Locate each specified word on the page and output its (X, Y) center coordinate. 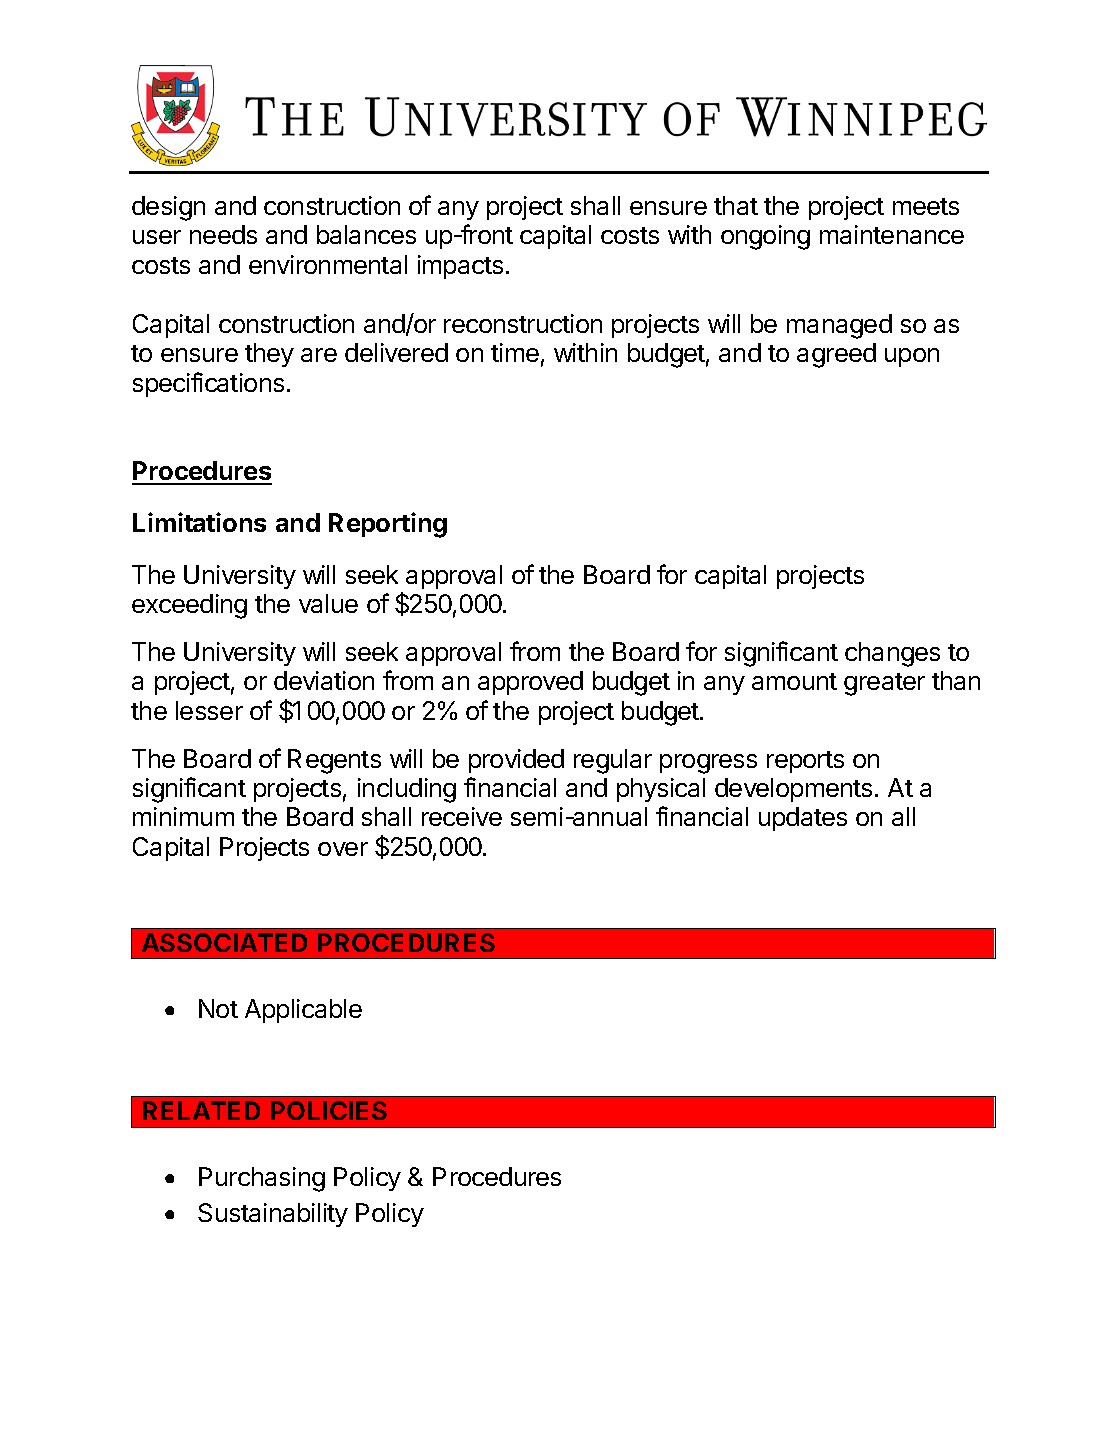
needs (223, 234)
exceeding (189, 606)
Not (218, 1008)
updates (803, 819)
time (515, 352)
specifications (208, 384)
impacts (460, 267)
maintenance (892, 234)
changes (892, 654)
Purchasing (262, 1179)
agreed (836, 355)
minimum (183, 816)
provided (516, 761)
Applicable (303, 1011)
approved (530, 683)
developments (793, 790)
